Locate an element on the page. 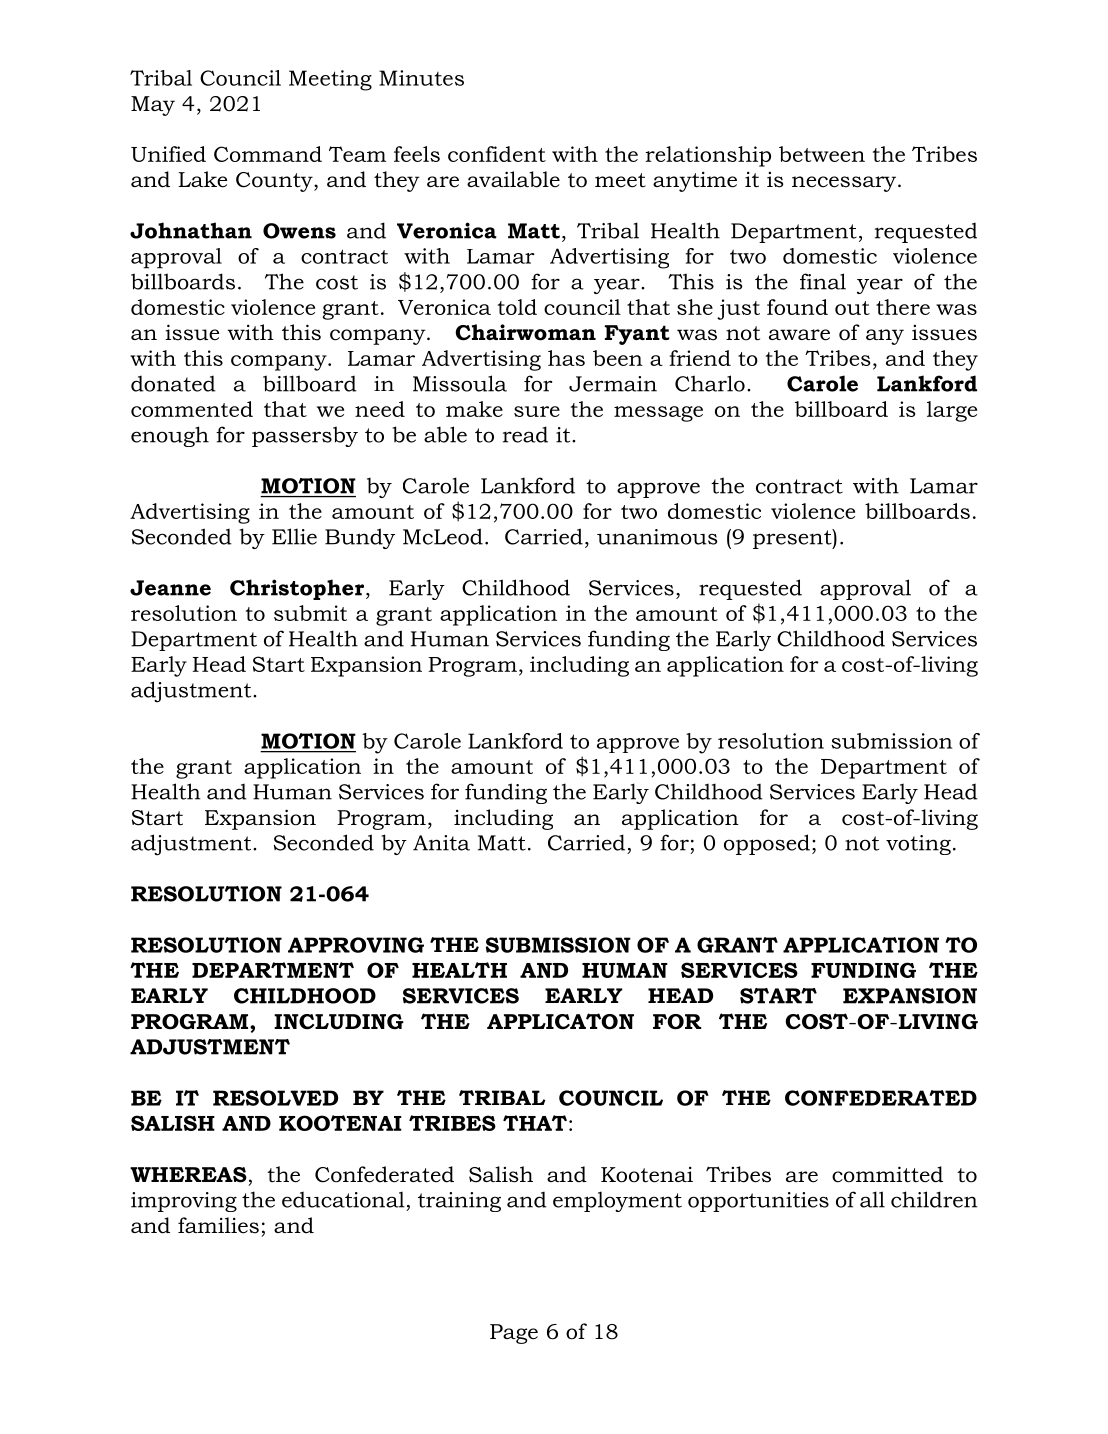 Image resolution: width=1108 pixels, height=1434 pixels. families is located at coordinates (218, 1225).
